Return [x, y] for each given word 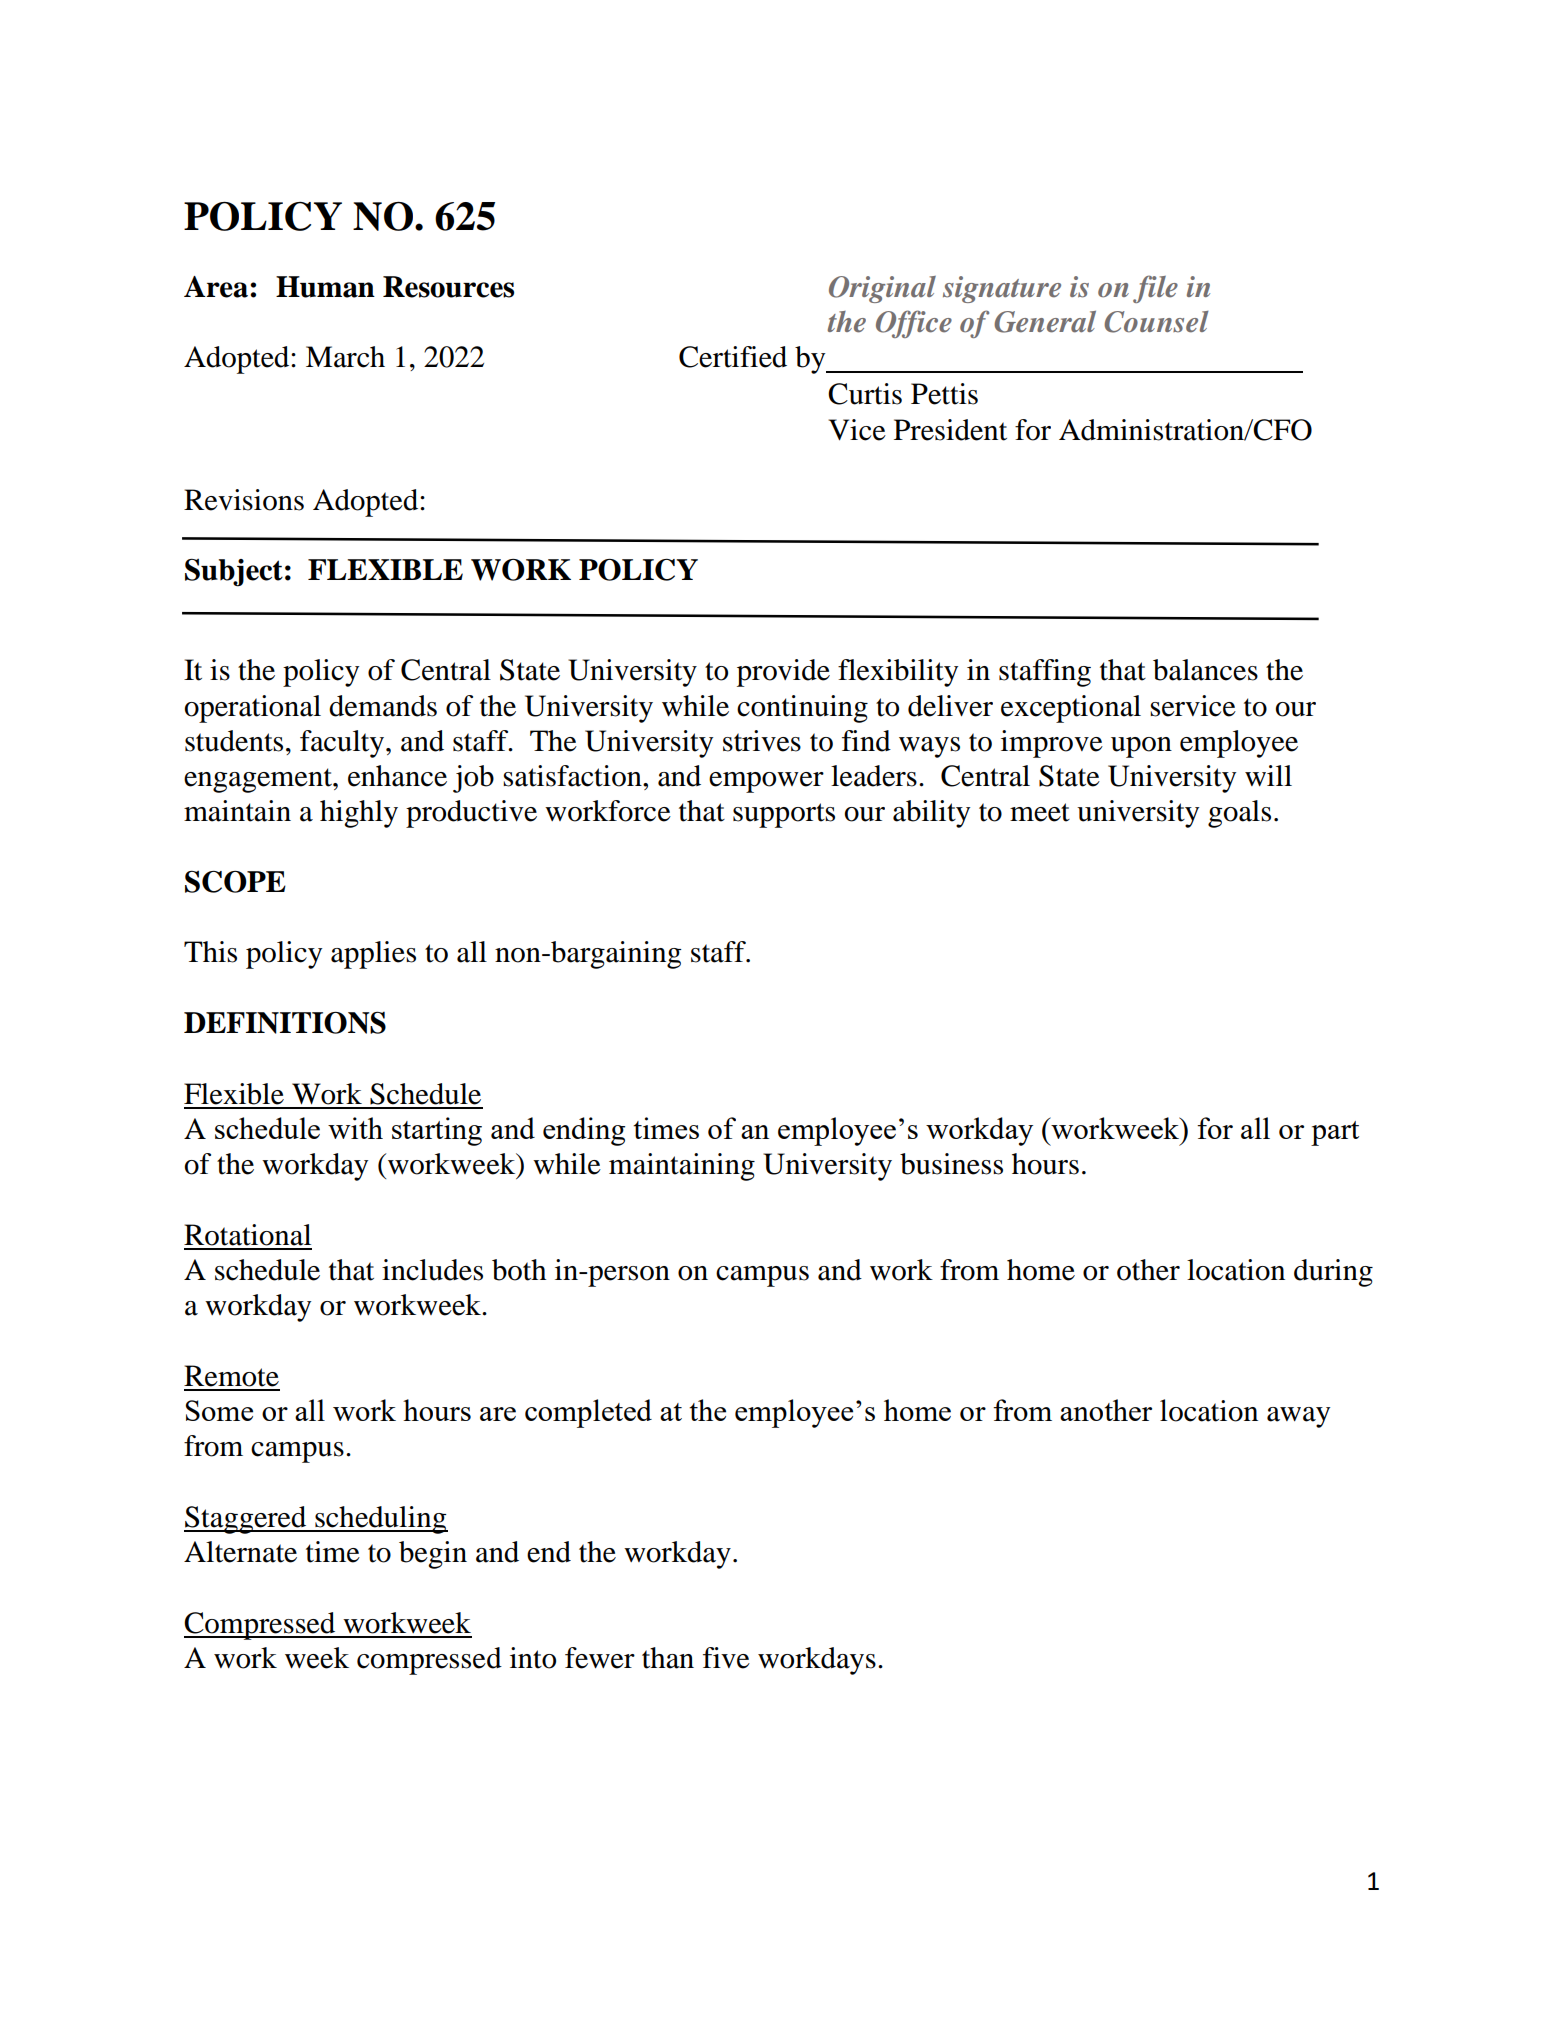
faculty [343, 744]
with [355, 1128]
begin [433, 1555]
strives [762, 741]
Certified [733, 357]
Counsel [1156, 322]
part [1335, 1133]
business [951, 1164]
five [726, 1658]
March [345, 357]
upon [1141, 747]
